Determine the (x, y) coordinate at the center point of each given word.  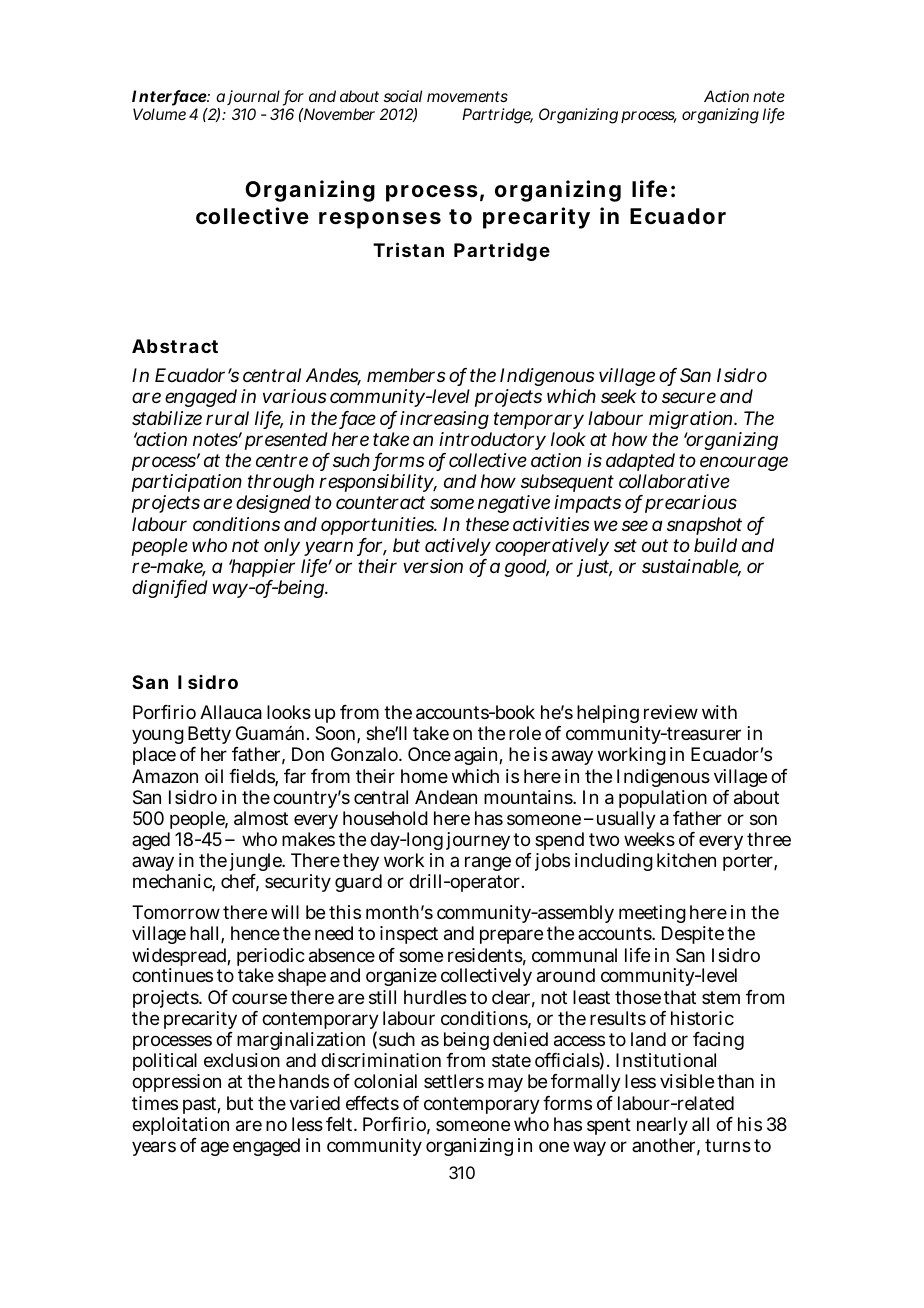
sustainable (691, 567)
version (433, 566)
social (403, 96)
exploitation (180, 1126)
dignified (170, 589)
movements (467, 96)
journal (253, 97)
